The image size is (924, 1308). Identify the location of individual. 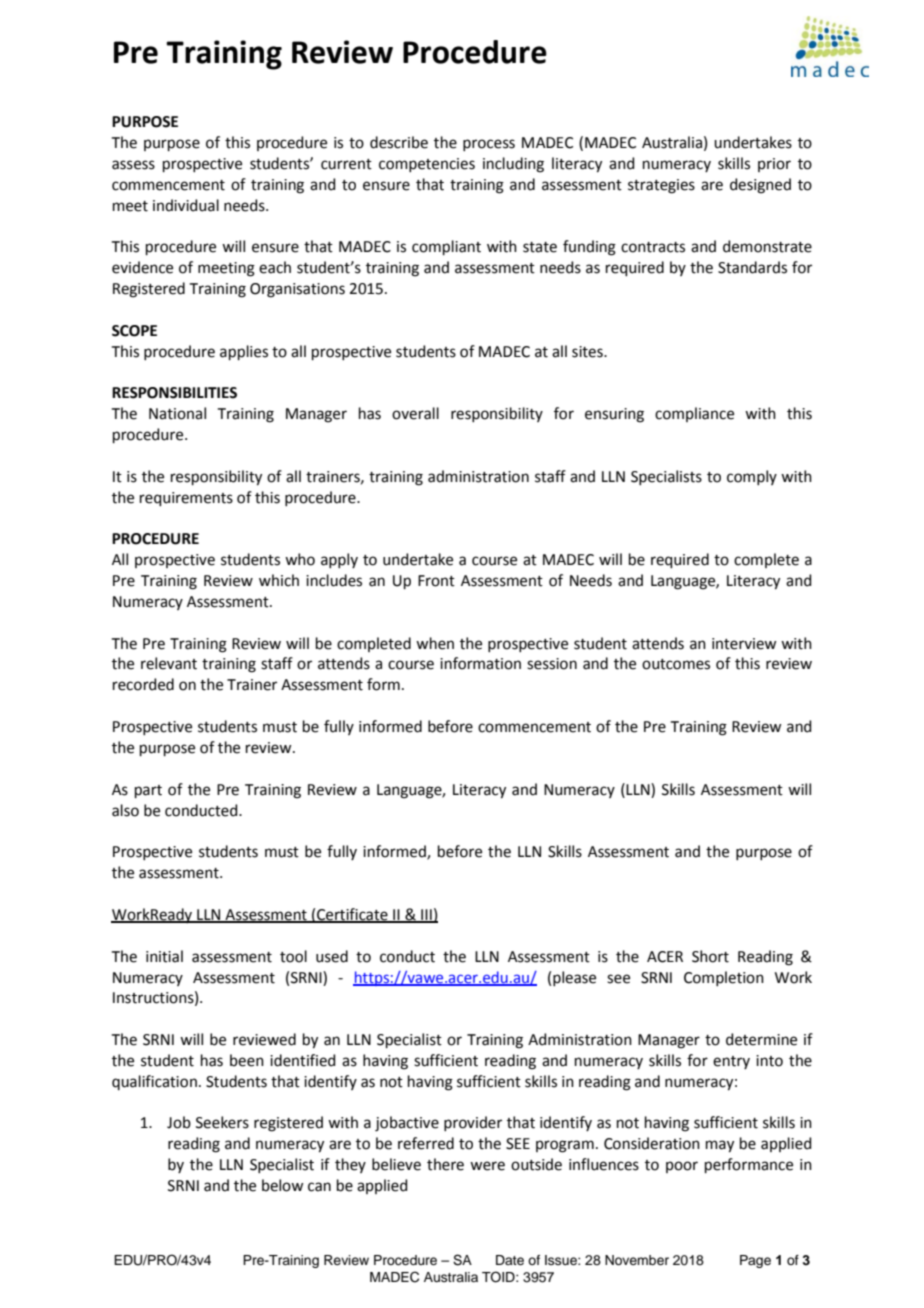
(186, 205).
